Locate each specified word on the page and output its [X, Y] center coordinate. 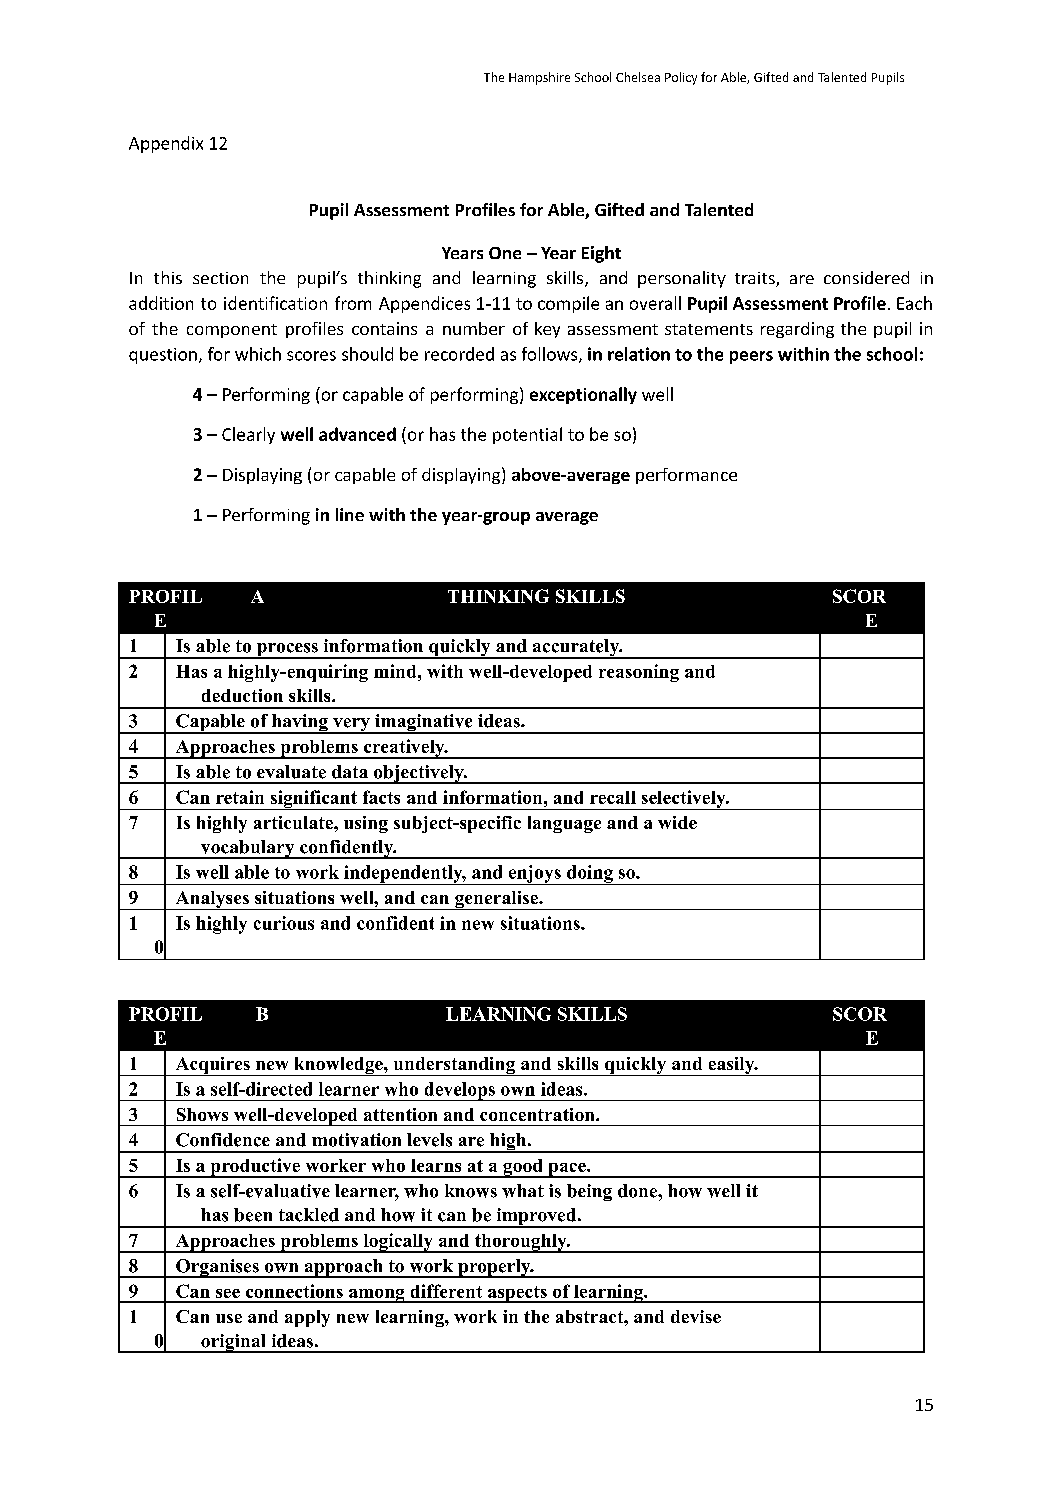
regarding [797, 330]
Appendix [166, 144]
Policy [681, 78]
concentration [538, 1114]
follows [551, 355]
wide [677, 822]
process [287, 651]
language [564, 824]
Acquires [212, 1066]
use [229, 1318]
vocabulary [248, 849]
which [258, 354]
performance [686, 476]
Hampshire [539, 78]
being [589, 1192]
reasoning [639, 673]
